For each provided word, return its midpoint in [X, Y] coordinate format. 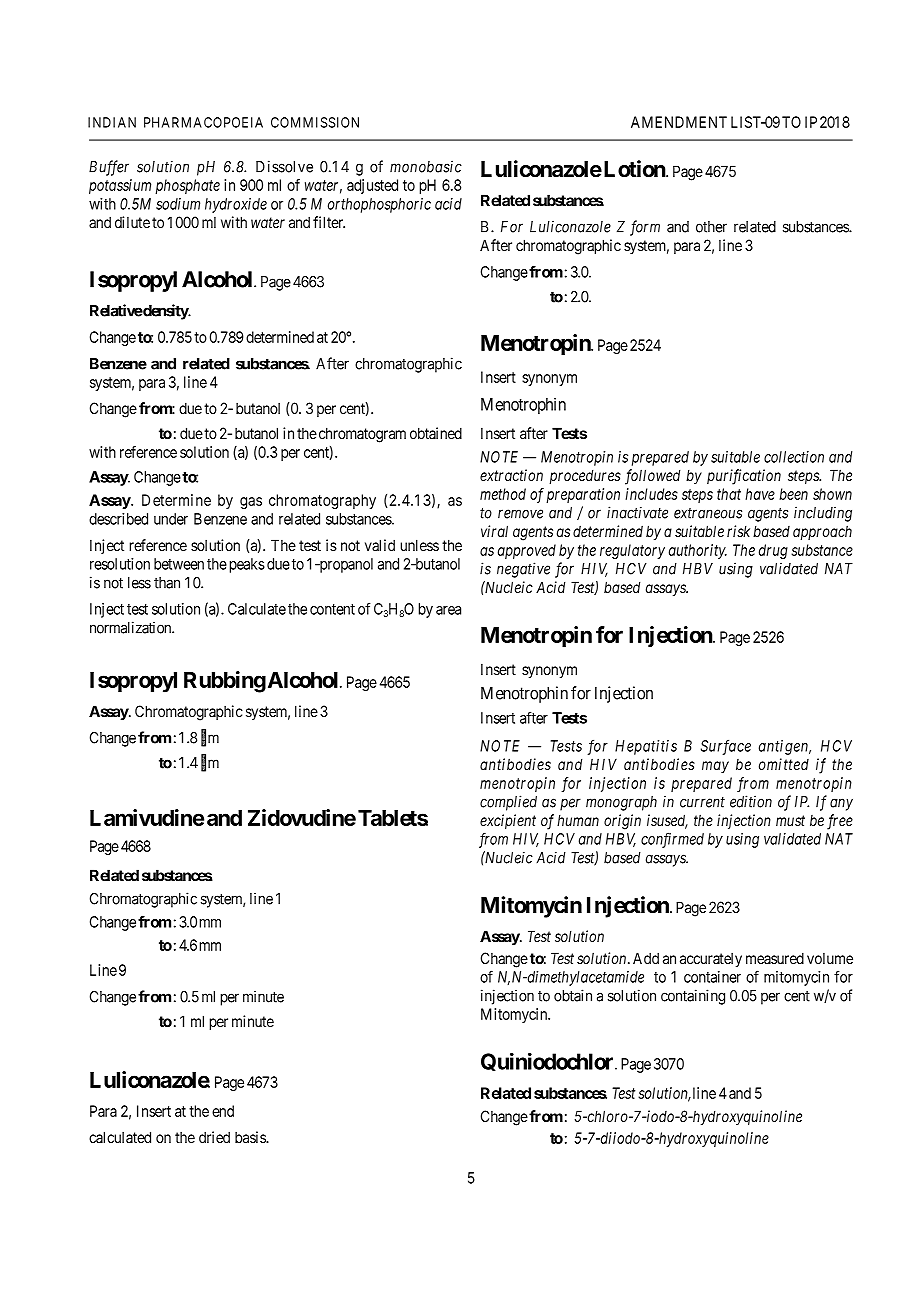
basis [251, 1137]
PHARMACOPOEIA [203, 122]
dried [214, 1137]
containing [693, 997]
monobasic [426, 166]
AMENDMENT [679, 122]
